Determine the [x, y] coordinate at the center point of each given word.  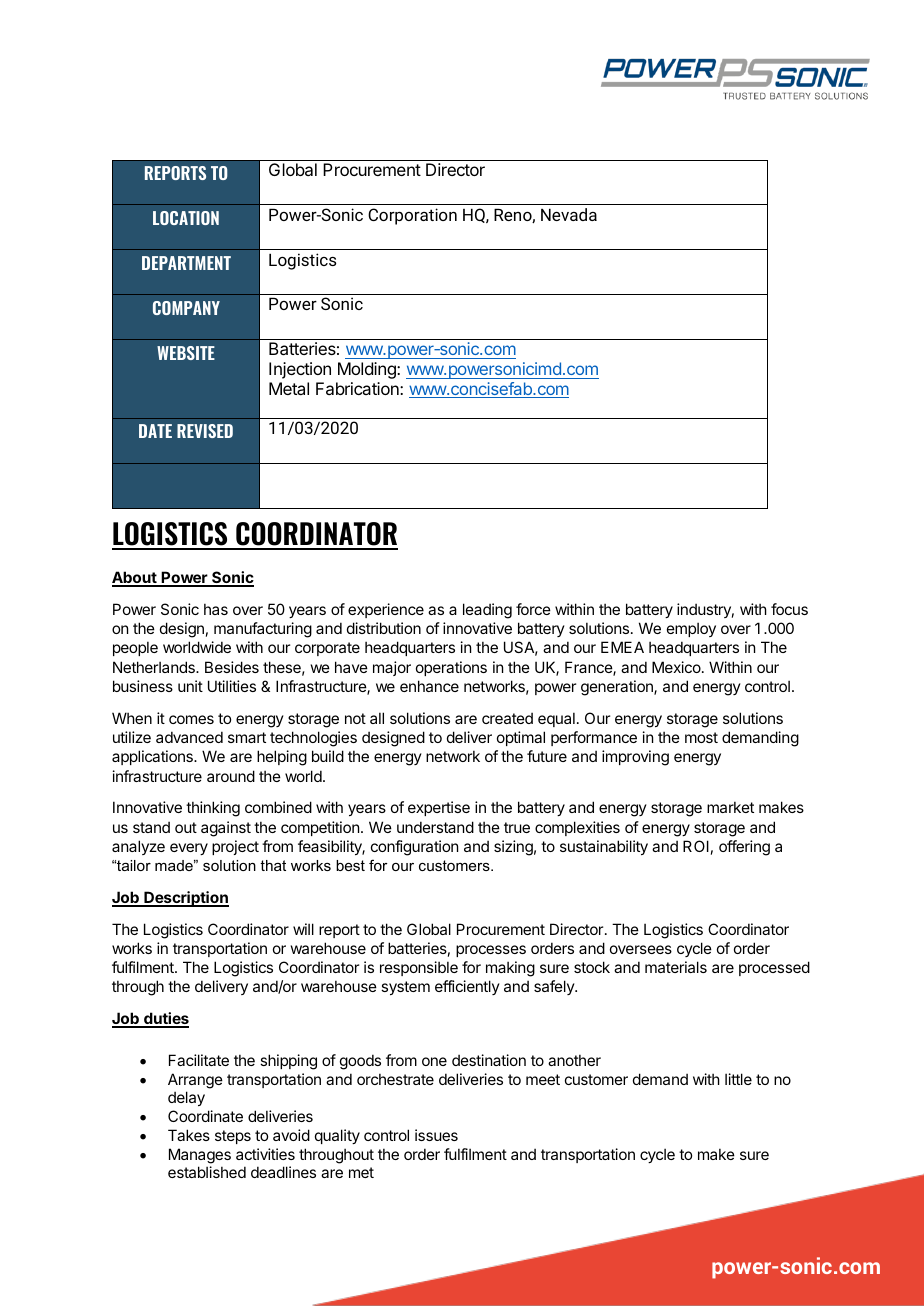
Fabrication [358, 388]
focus [789, 609]
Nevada [569, 214]
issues [436, 1135]
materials [676, 967]
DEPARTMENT [186, 263]
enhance [429, 686]
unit [190, 686]
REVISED [205, 431]
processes [491, 951]
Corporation [412, 216]
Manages [200, 1156]
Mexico [677, 667]
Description [185, 899]
